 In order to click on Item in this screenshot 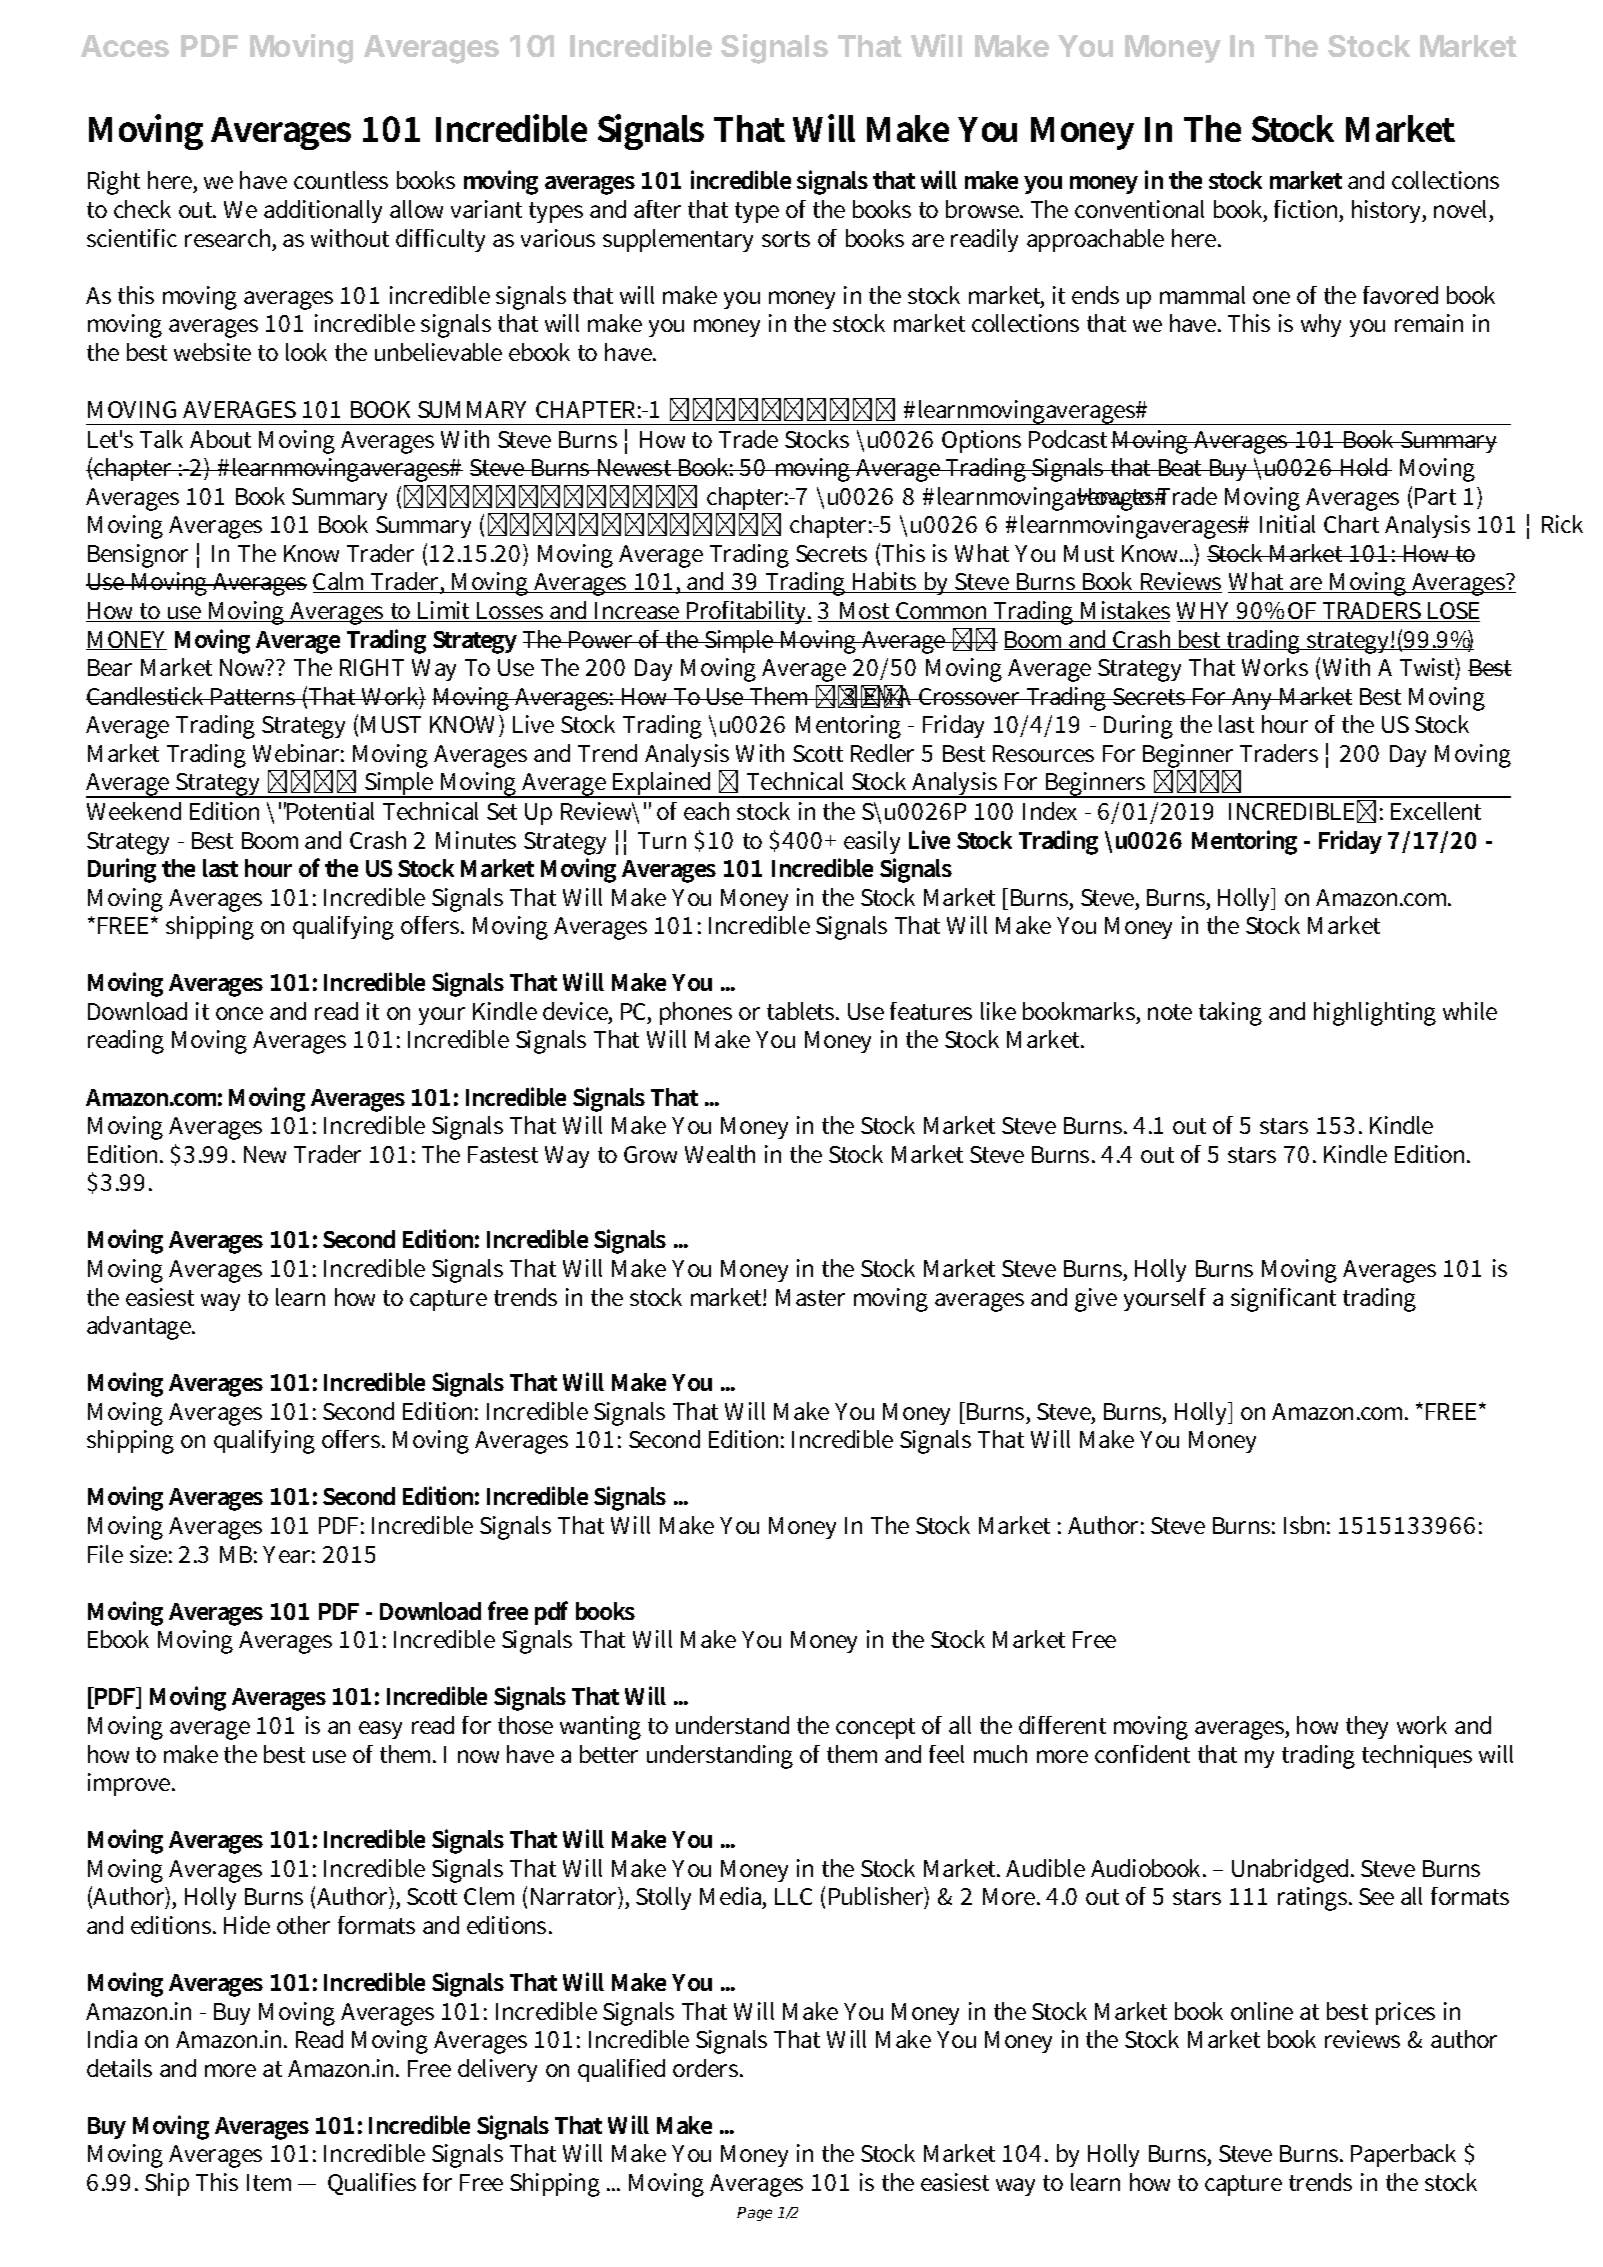, I will do `click(269, 2182)`.
